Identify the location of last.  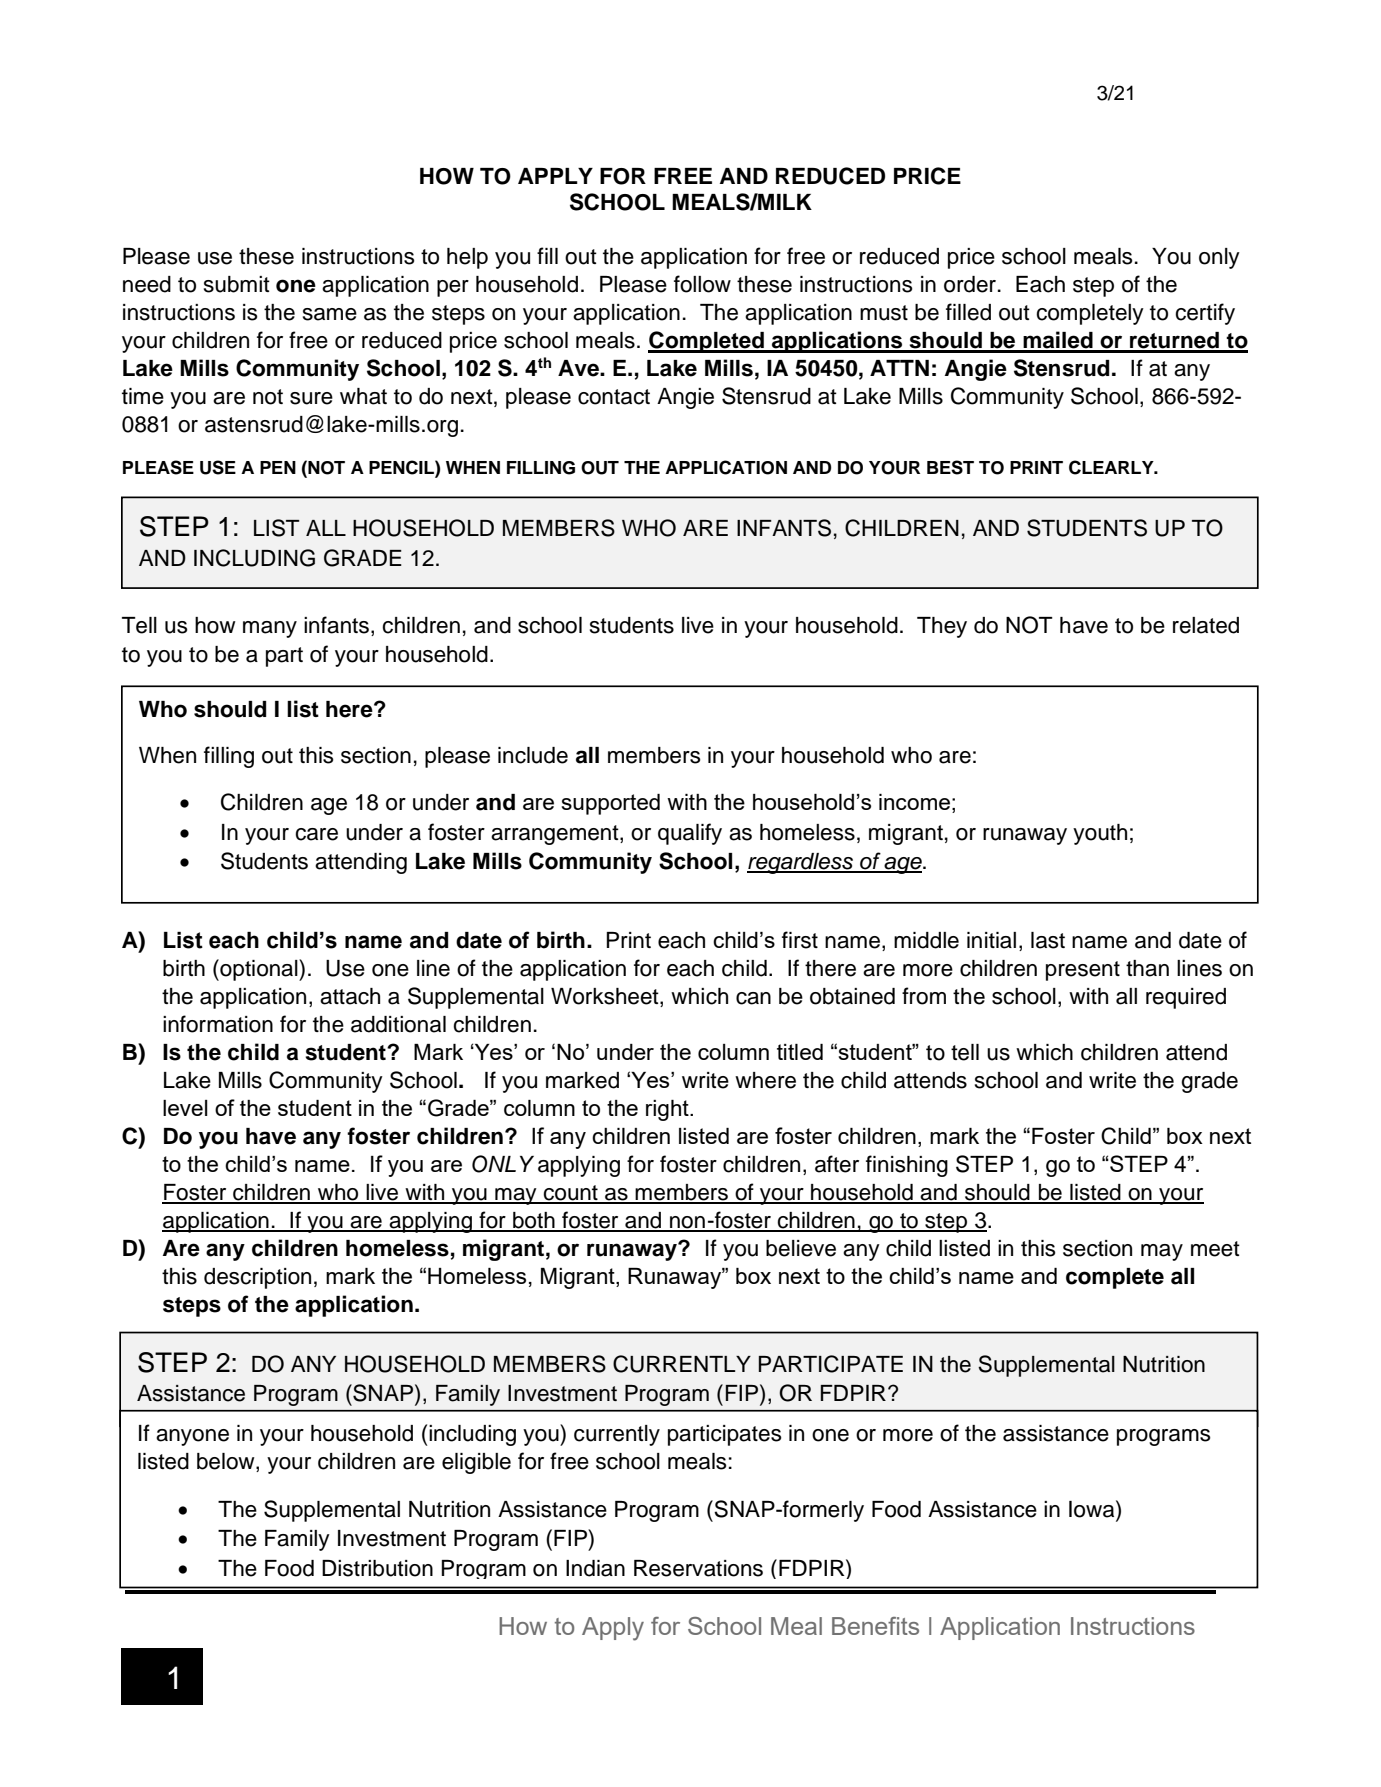
(1048, 940).
